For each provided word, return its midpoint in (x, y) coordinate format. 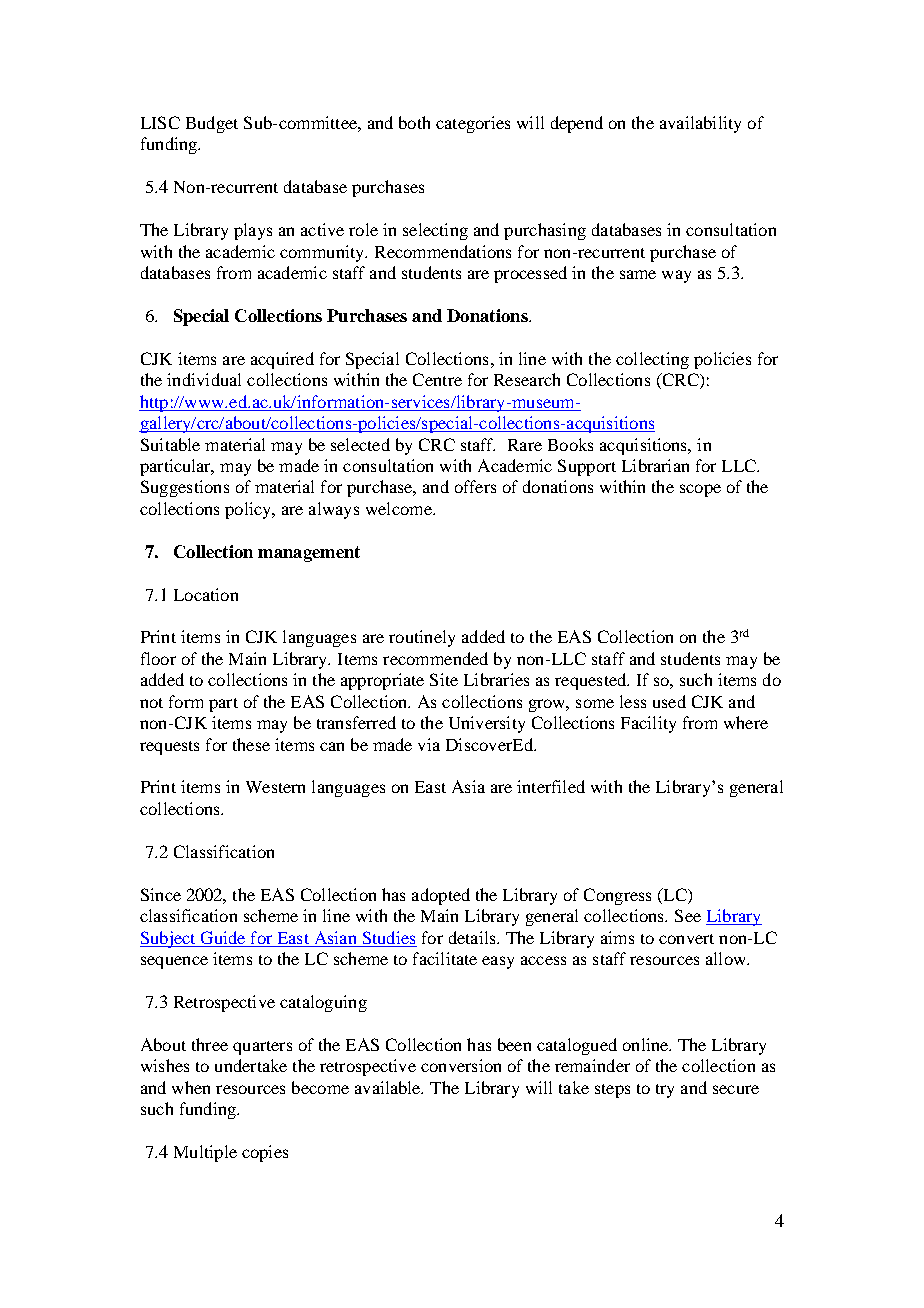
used (669, 701)
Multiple (205, 1153)
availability (700, 124)
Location (206, 594)
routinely (422, 638)
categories (473, 124)
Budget (212, 124)
